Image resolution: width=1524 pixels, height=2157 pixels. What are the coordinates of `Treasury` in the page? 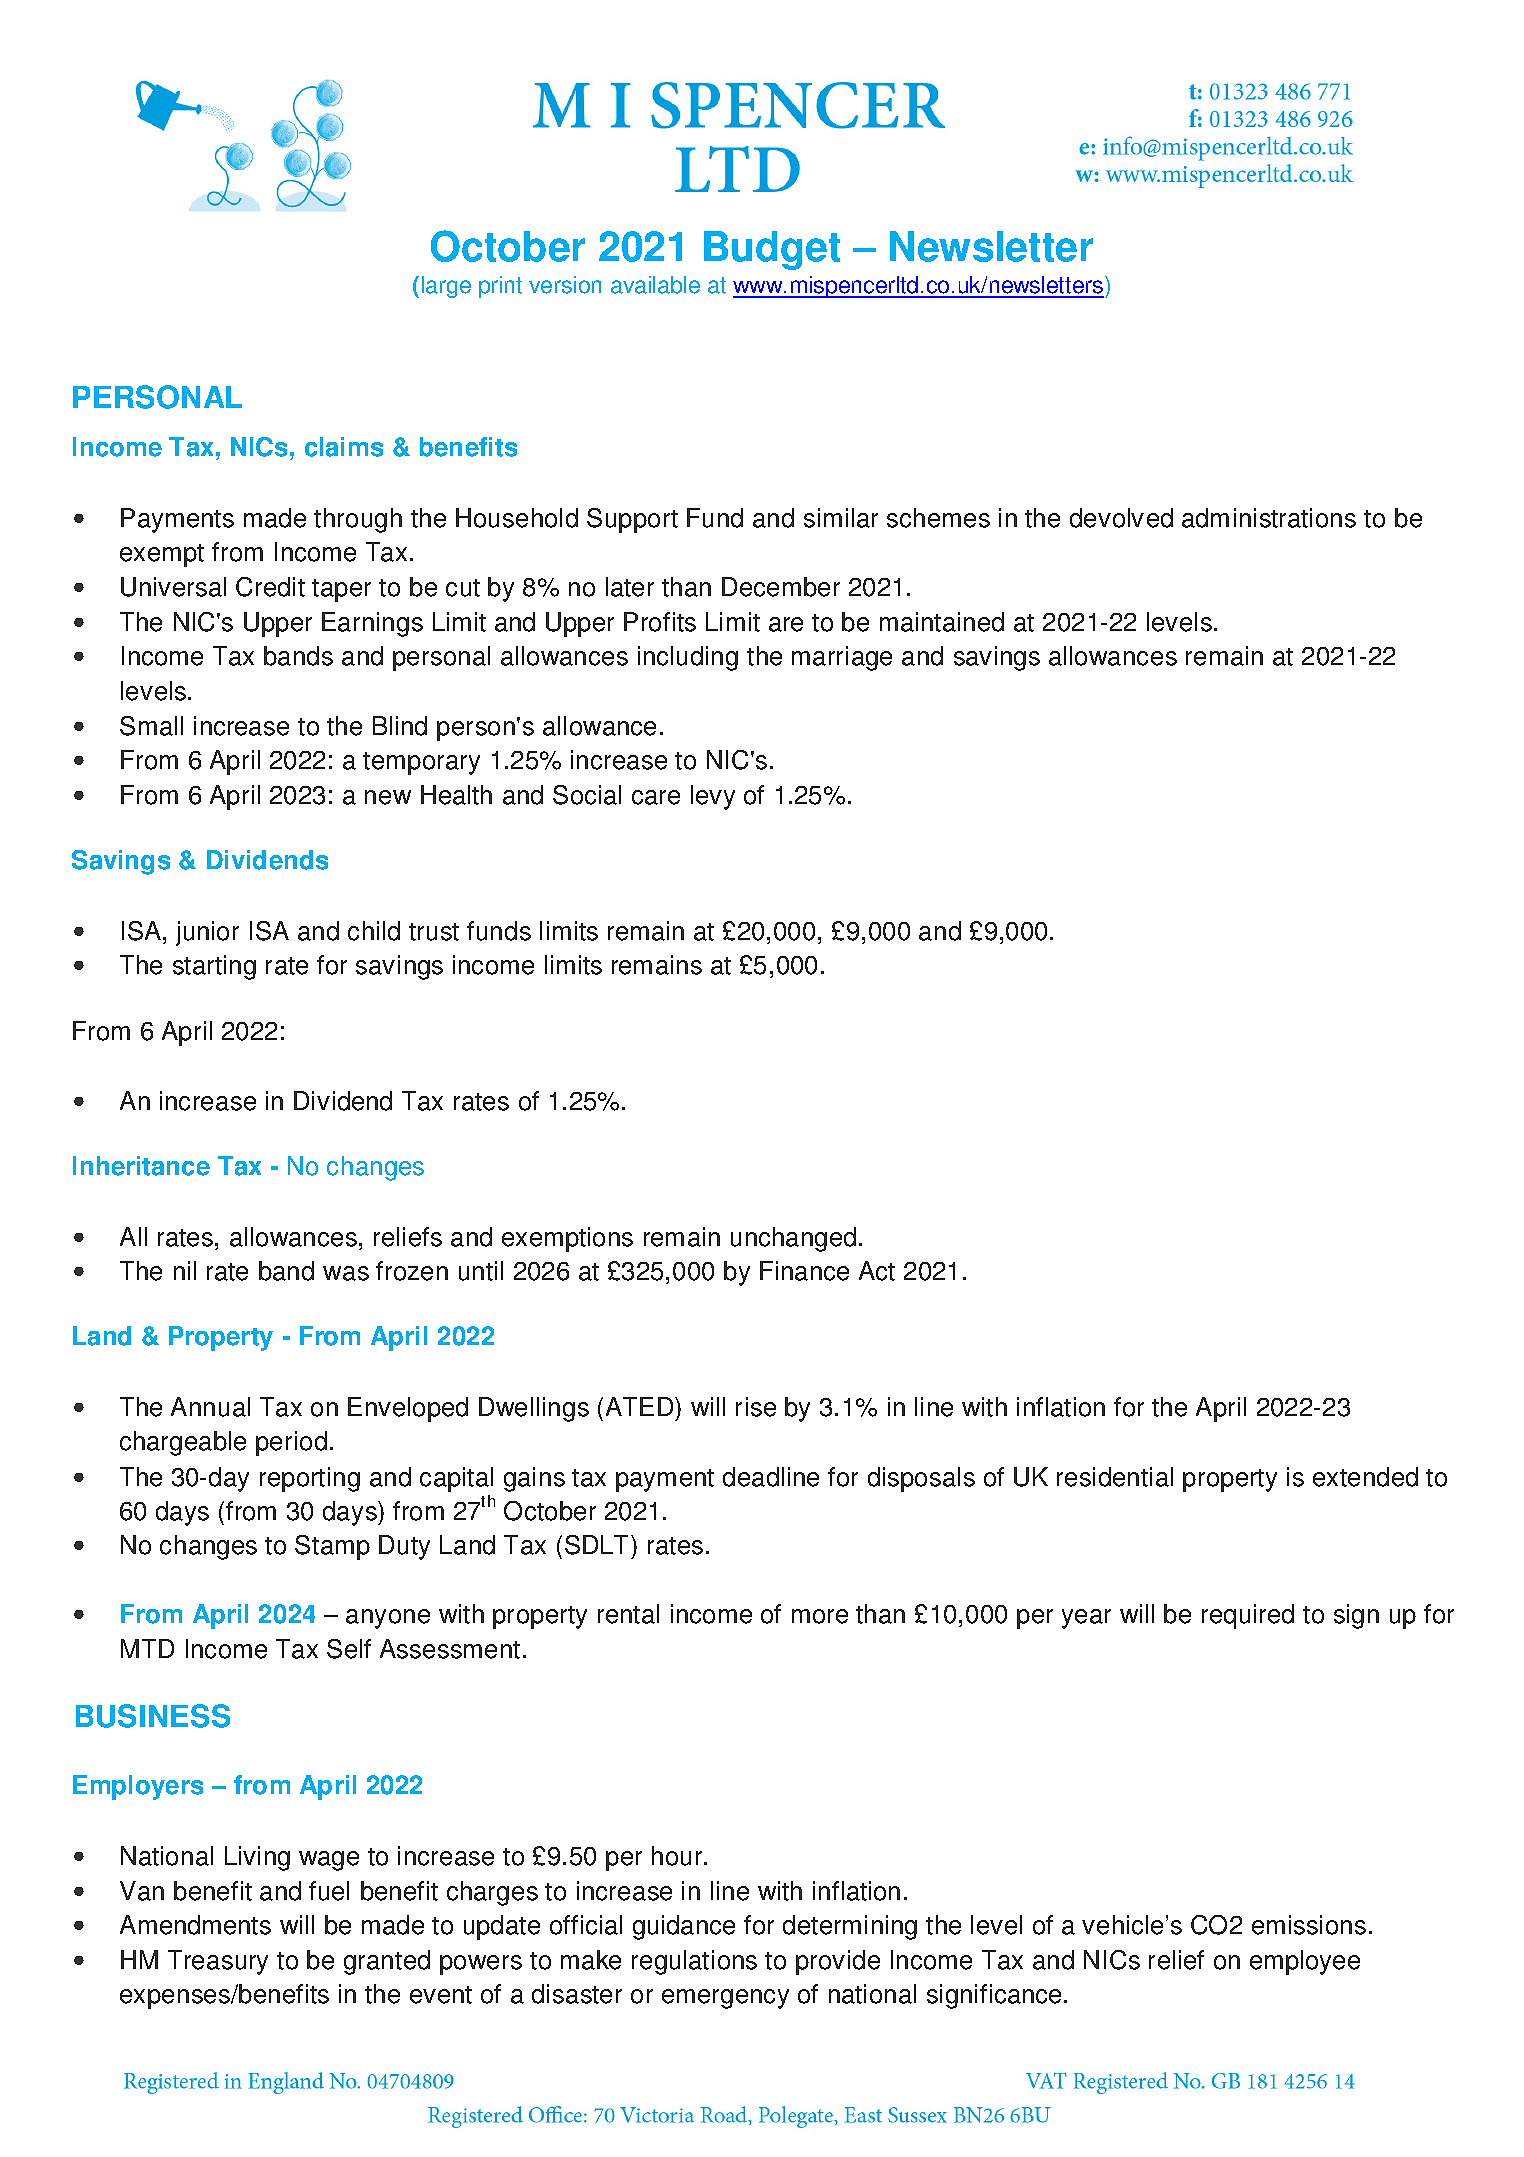 It's located at (218, 1962).
